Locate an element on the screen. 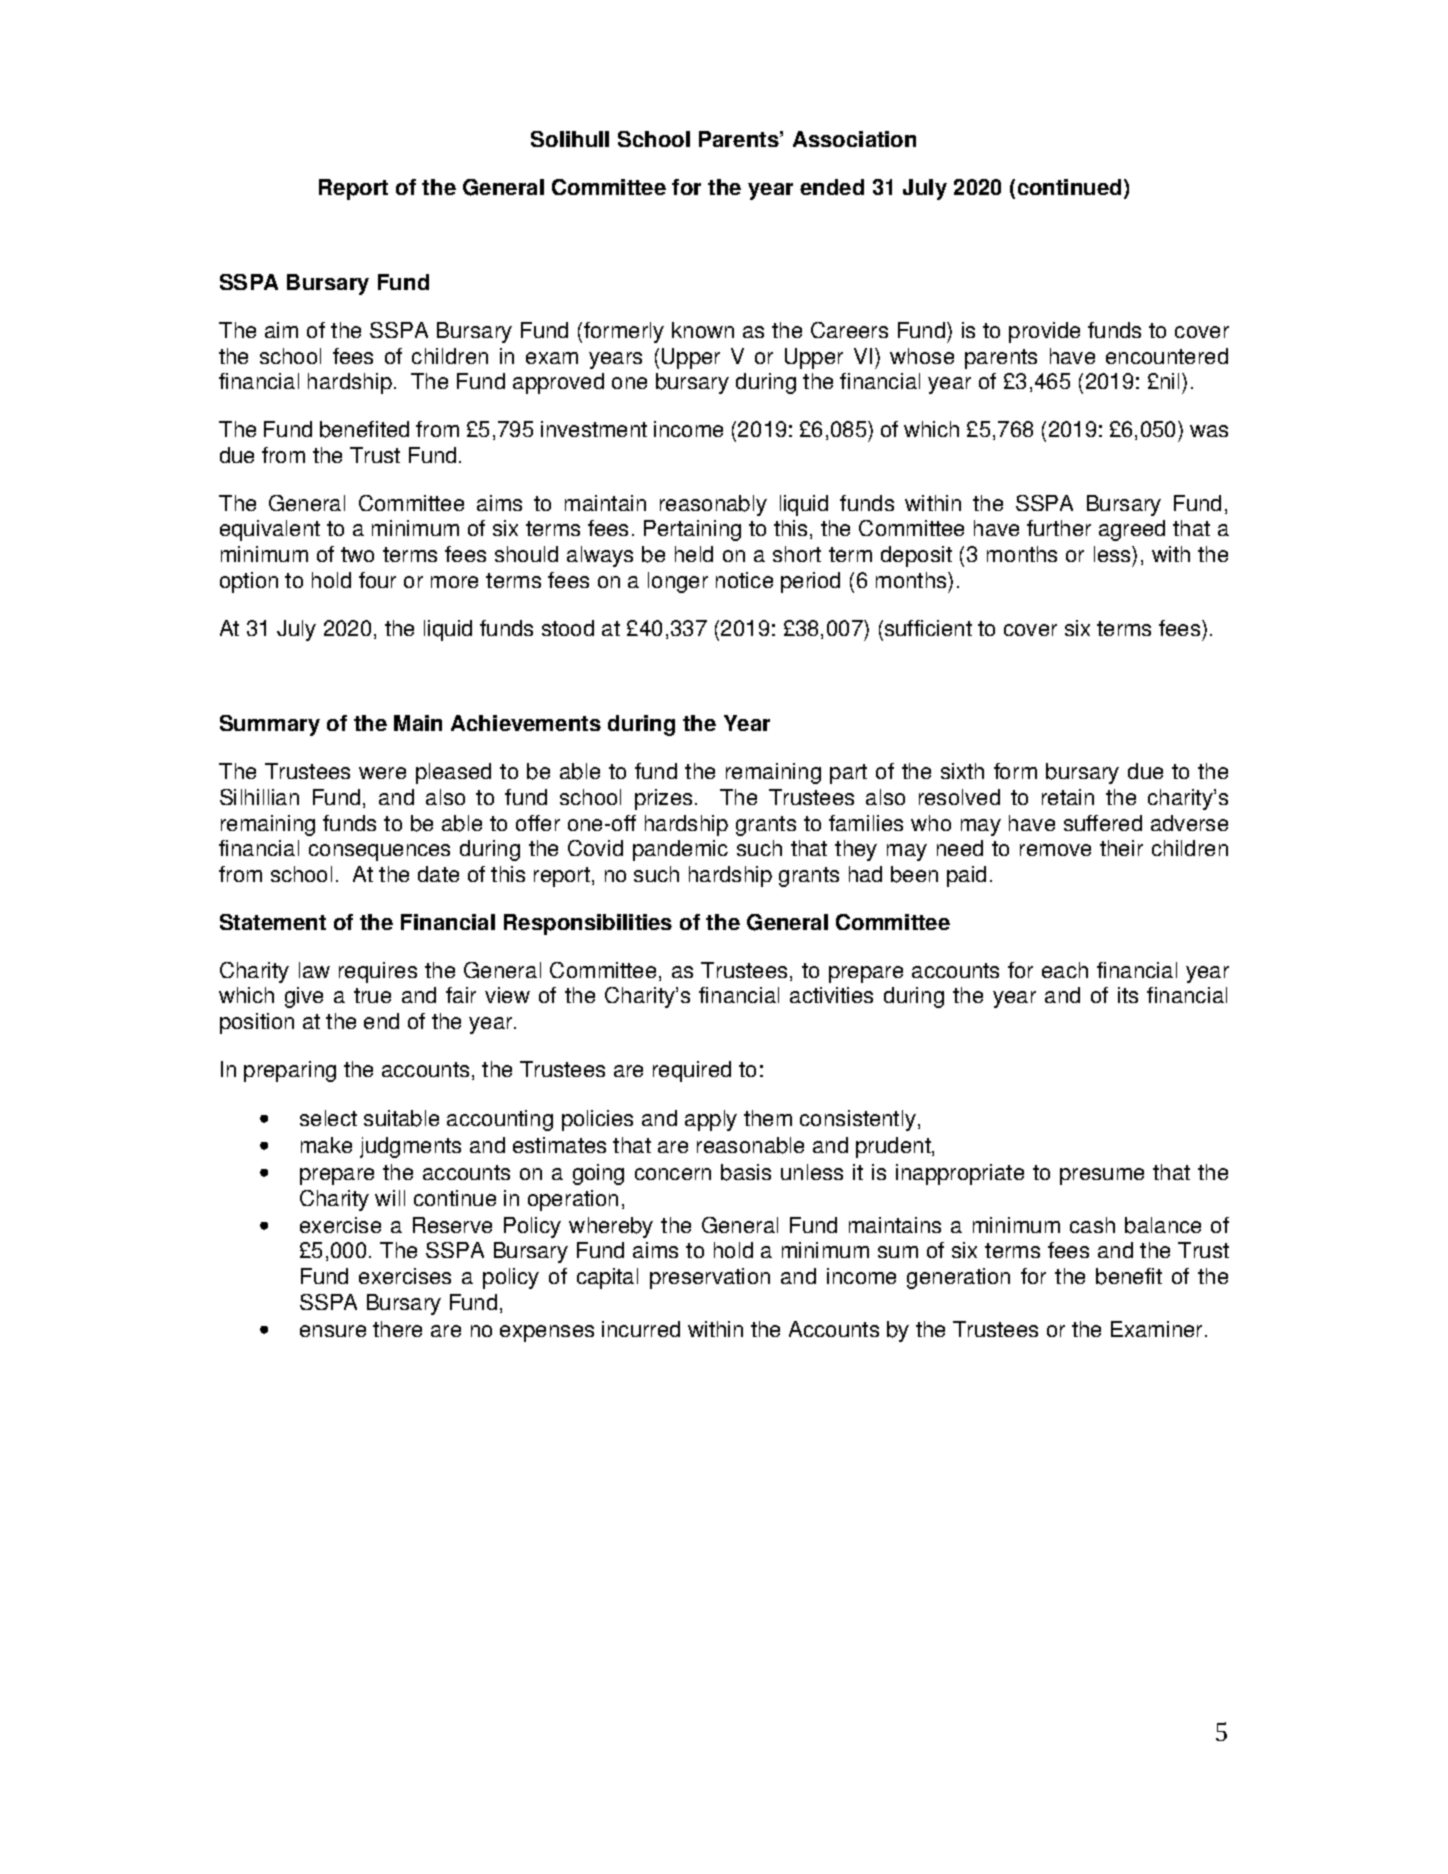 This screenshot has width=1448, height=1874. ended is located at coordinates (832, 187).
